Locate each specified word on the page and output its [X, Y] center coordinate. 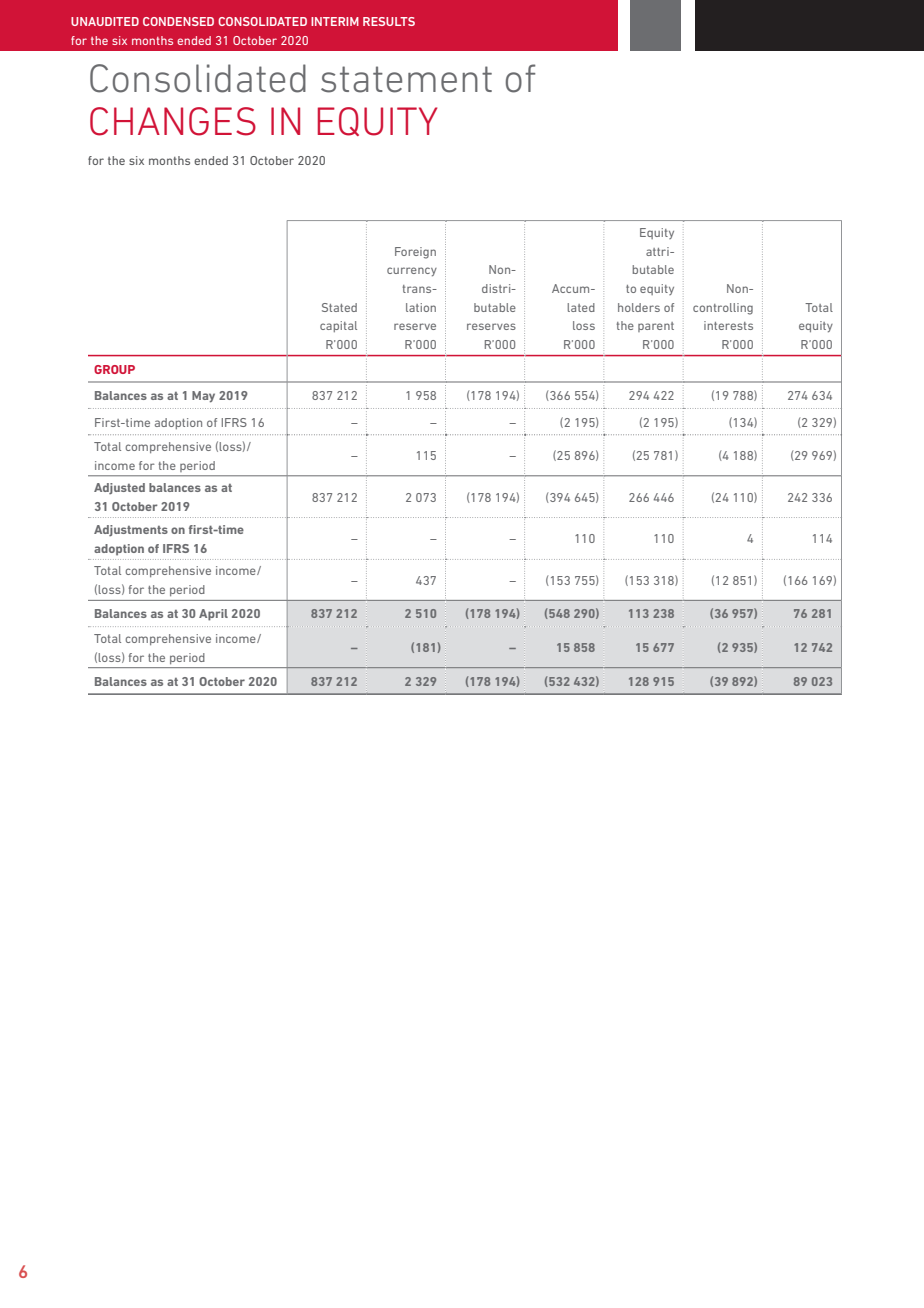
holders [639, 307]
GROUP [114, 369]
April [213, 615]
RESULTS [389, 21]
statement [406, 79]
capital [338, 326]
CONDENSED [178, 21]
